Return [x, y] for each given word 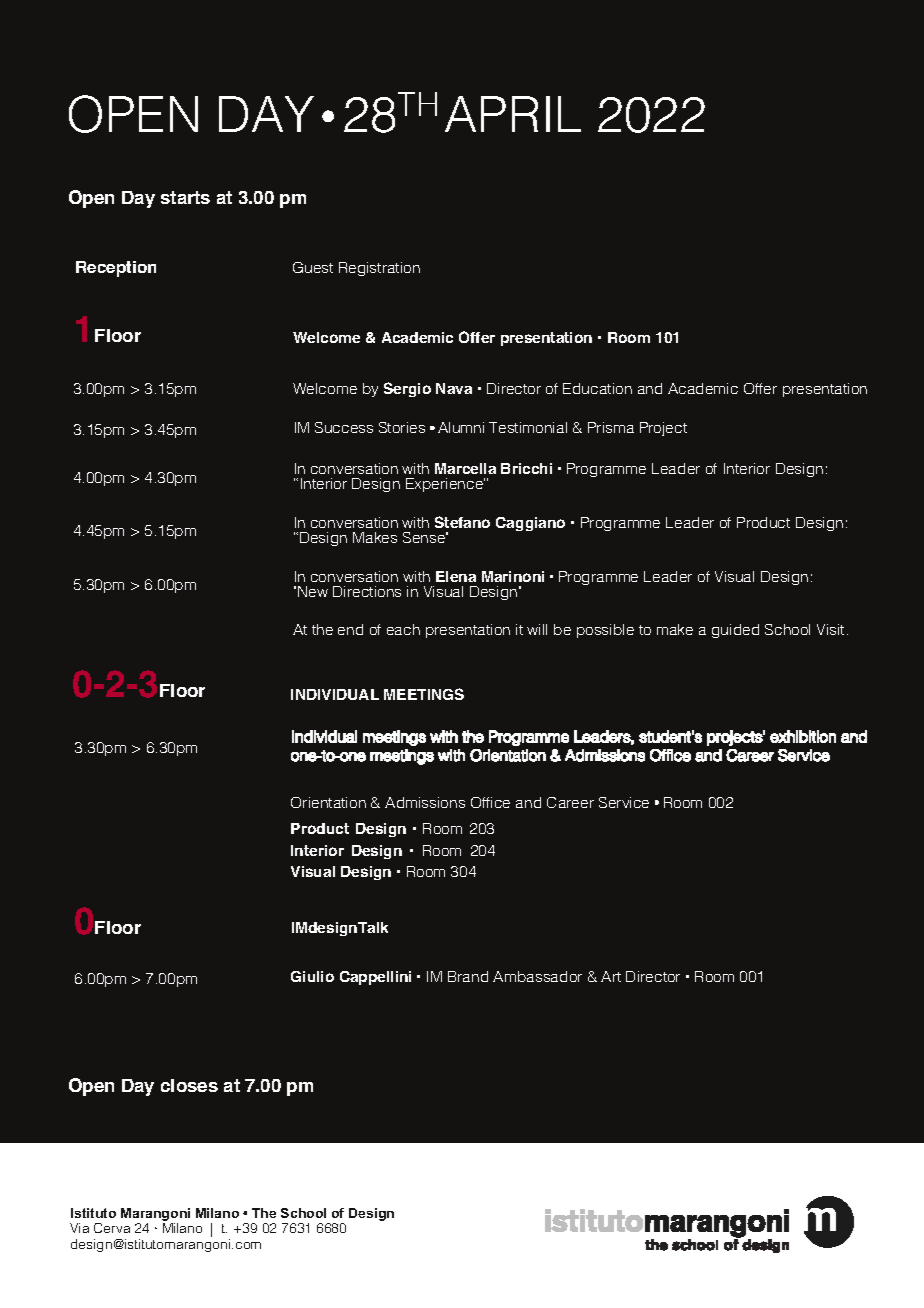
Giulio [312, 976]
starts [185, 197]
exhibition [803, 736]
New [313, 591]
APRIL [513, 114]
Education [597, 388]
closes [189, 1085]
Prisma [611, 427]
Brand [468, 976]
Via [79, 1228]
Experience [445, 485]
